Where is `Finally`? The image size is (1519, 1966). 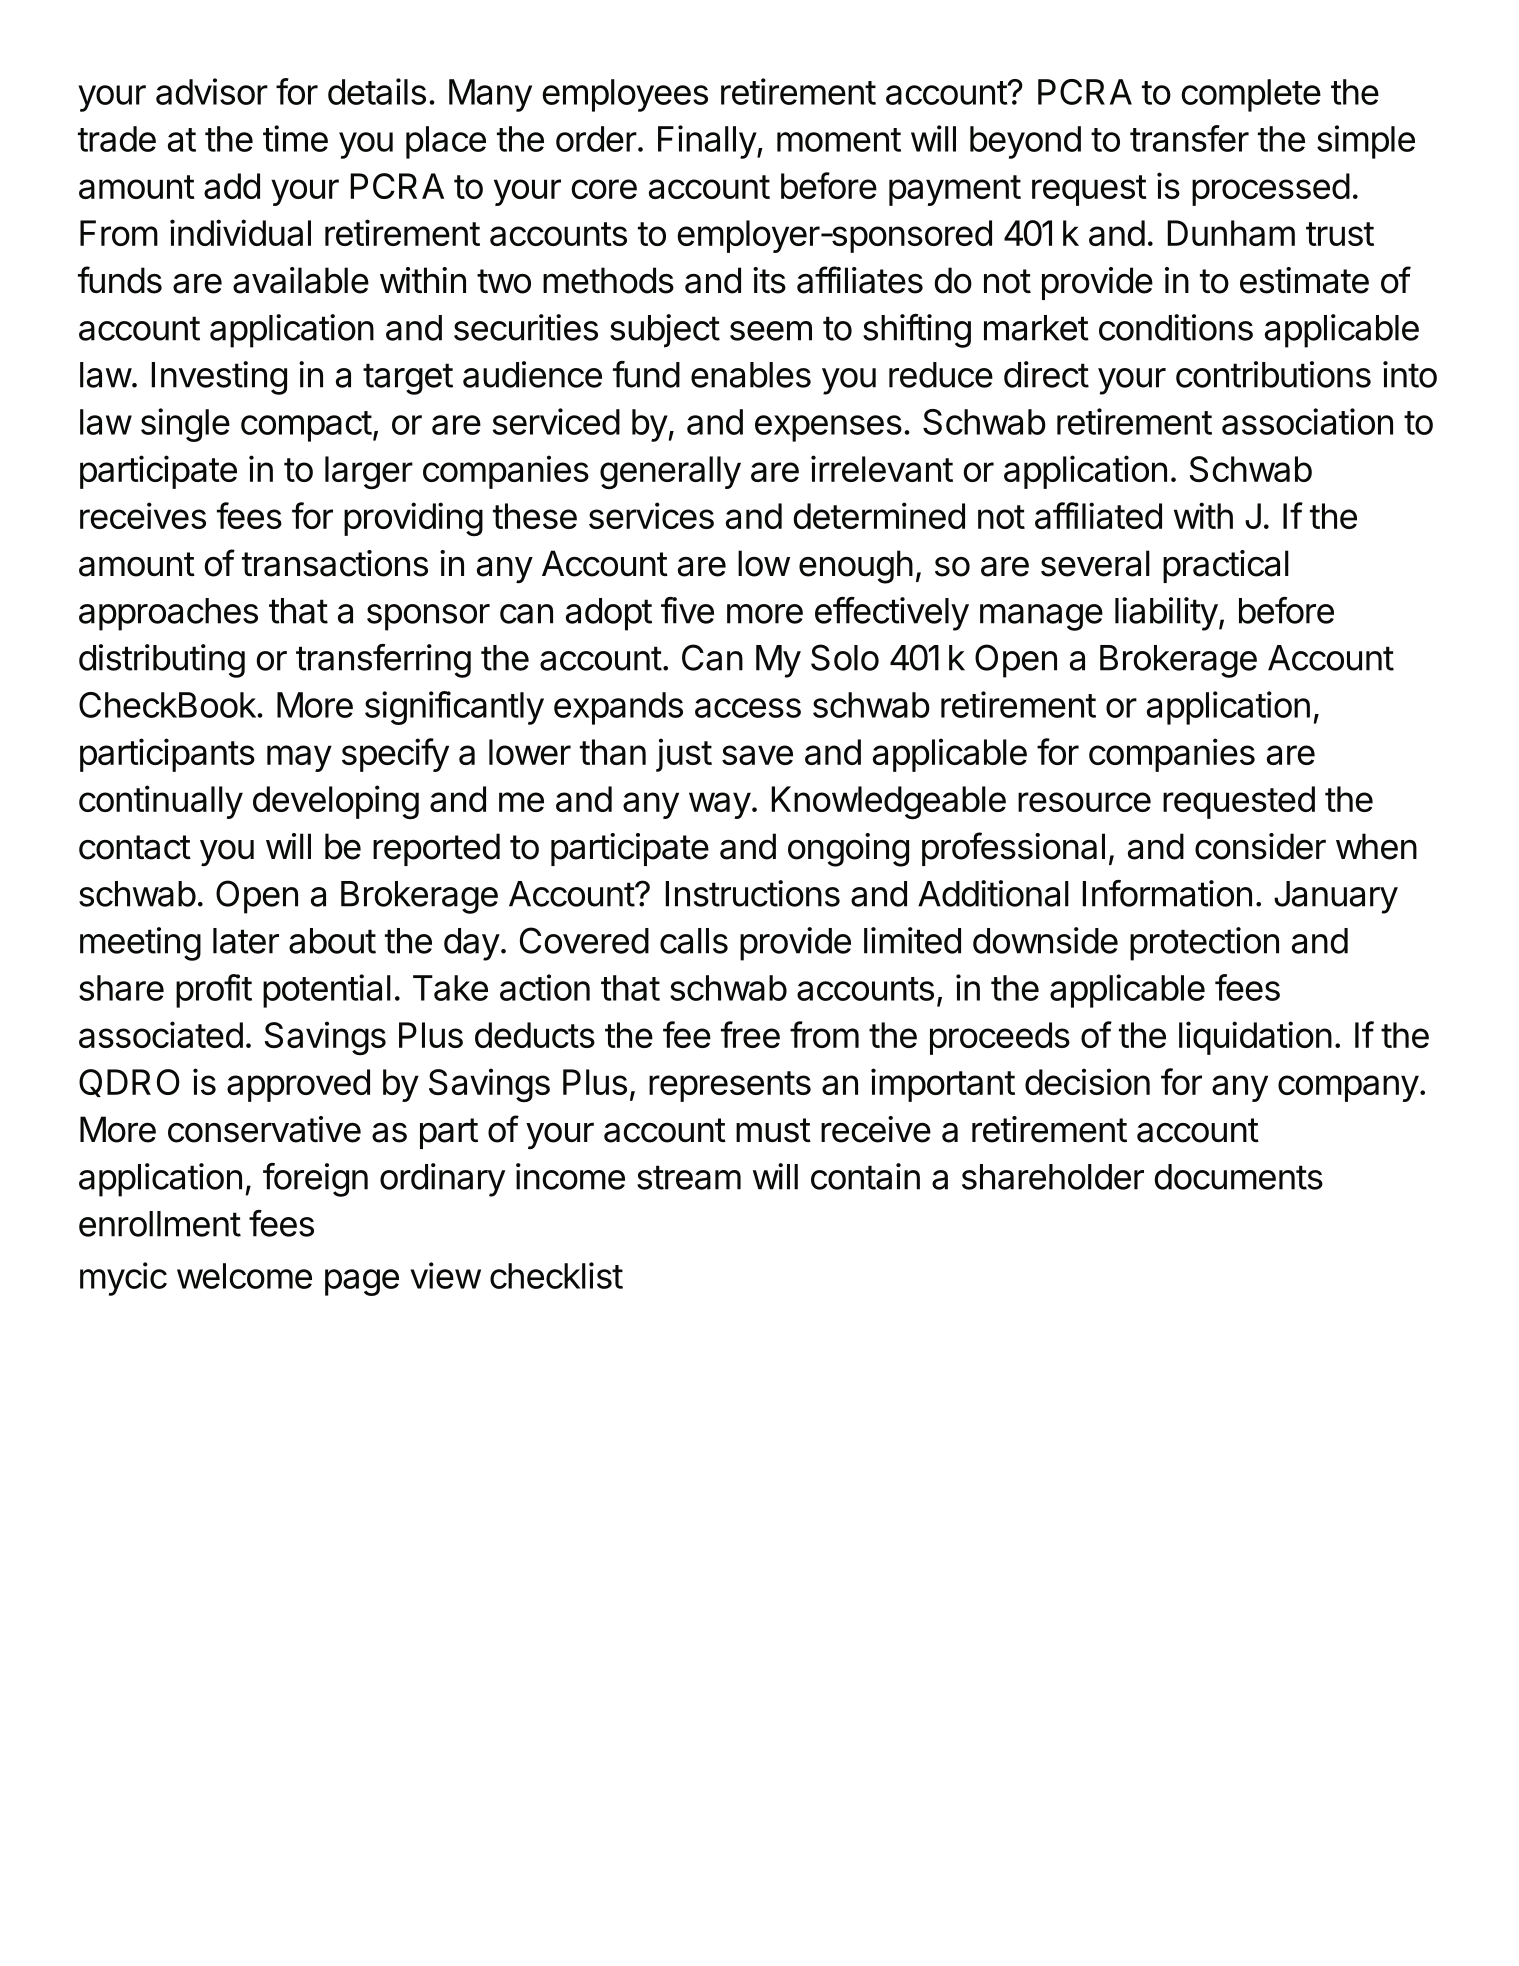 Finally is located at coordinates (707, 142).
